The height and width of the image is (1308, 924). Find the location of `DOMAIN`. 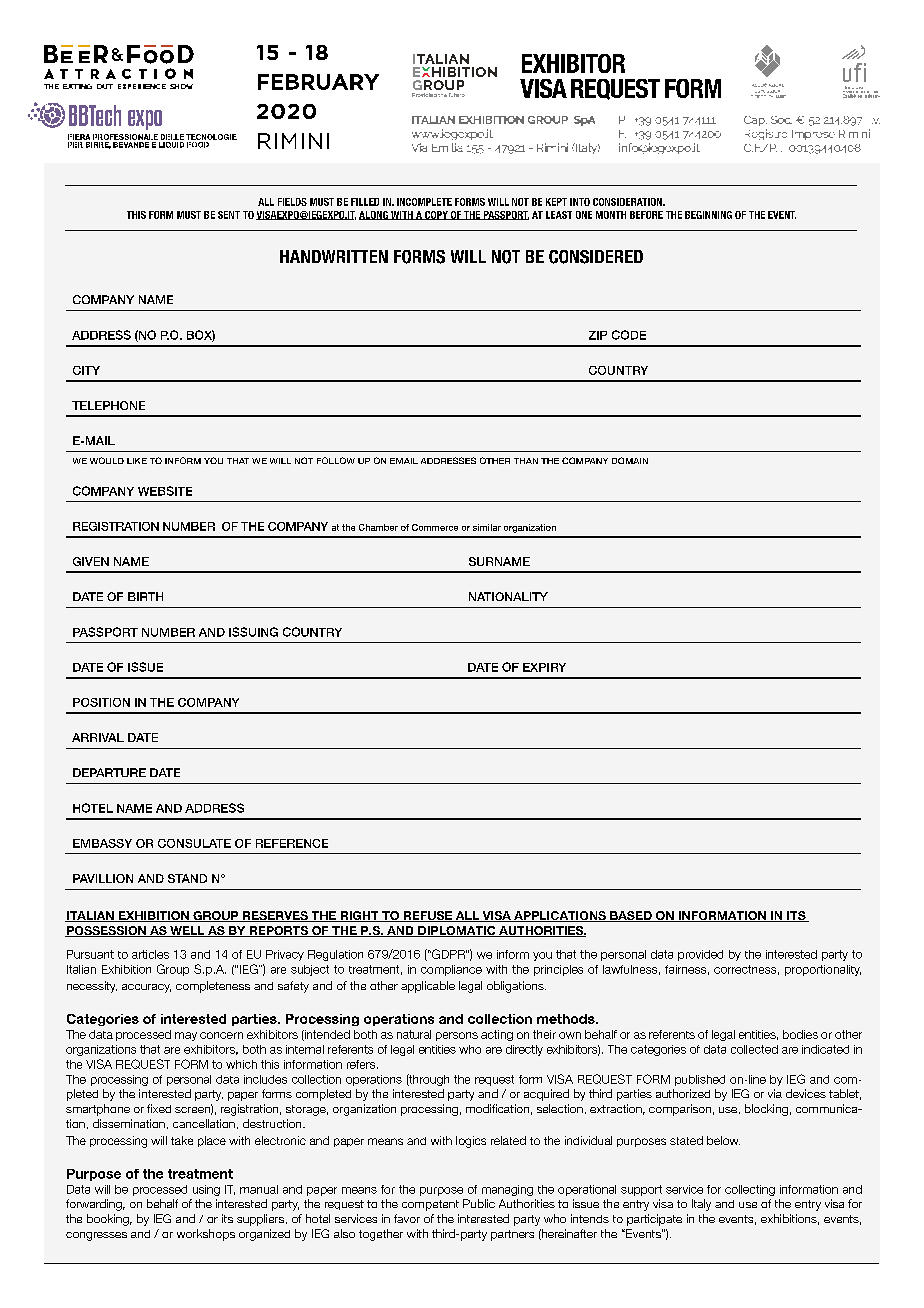

DOMAIN is located at coordinates (630, 460).
